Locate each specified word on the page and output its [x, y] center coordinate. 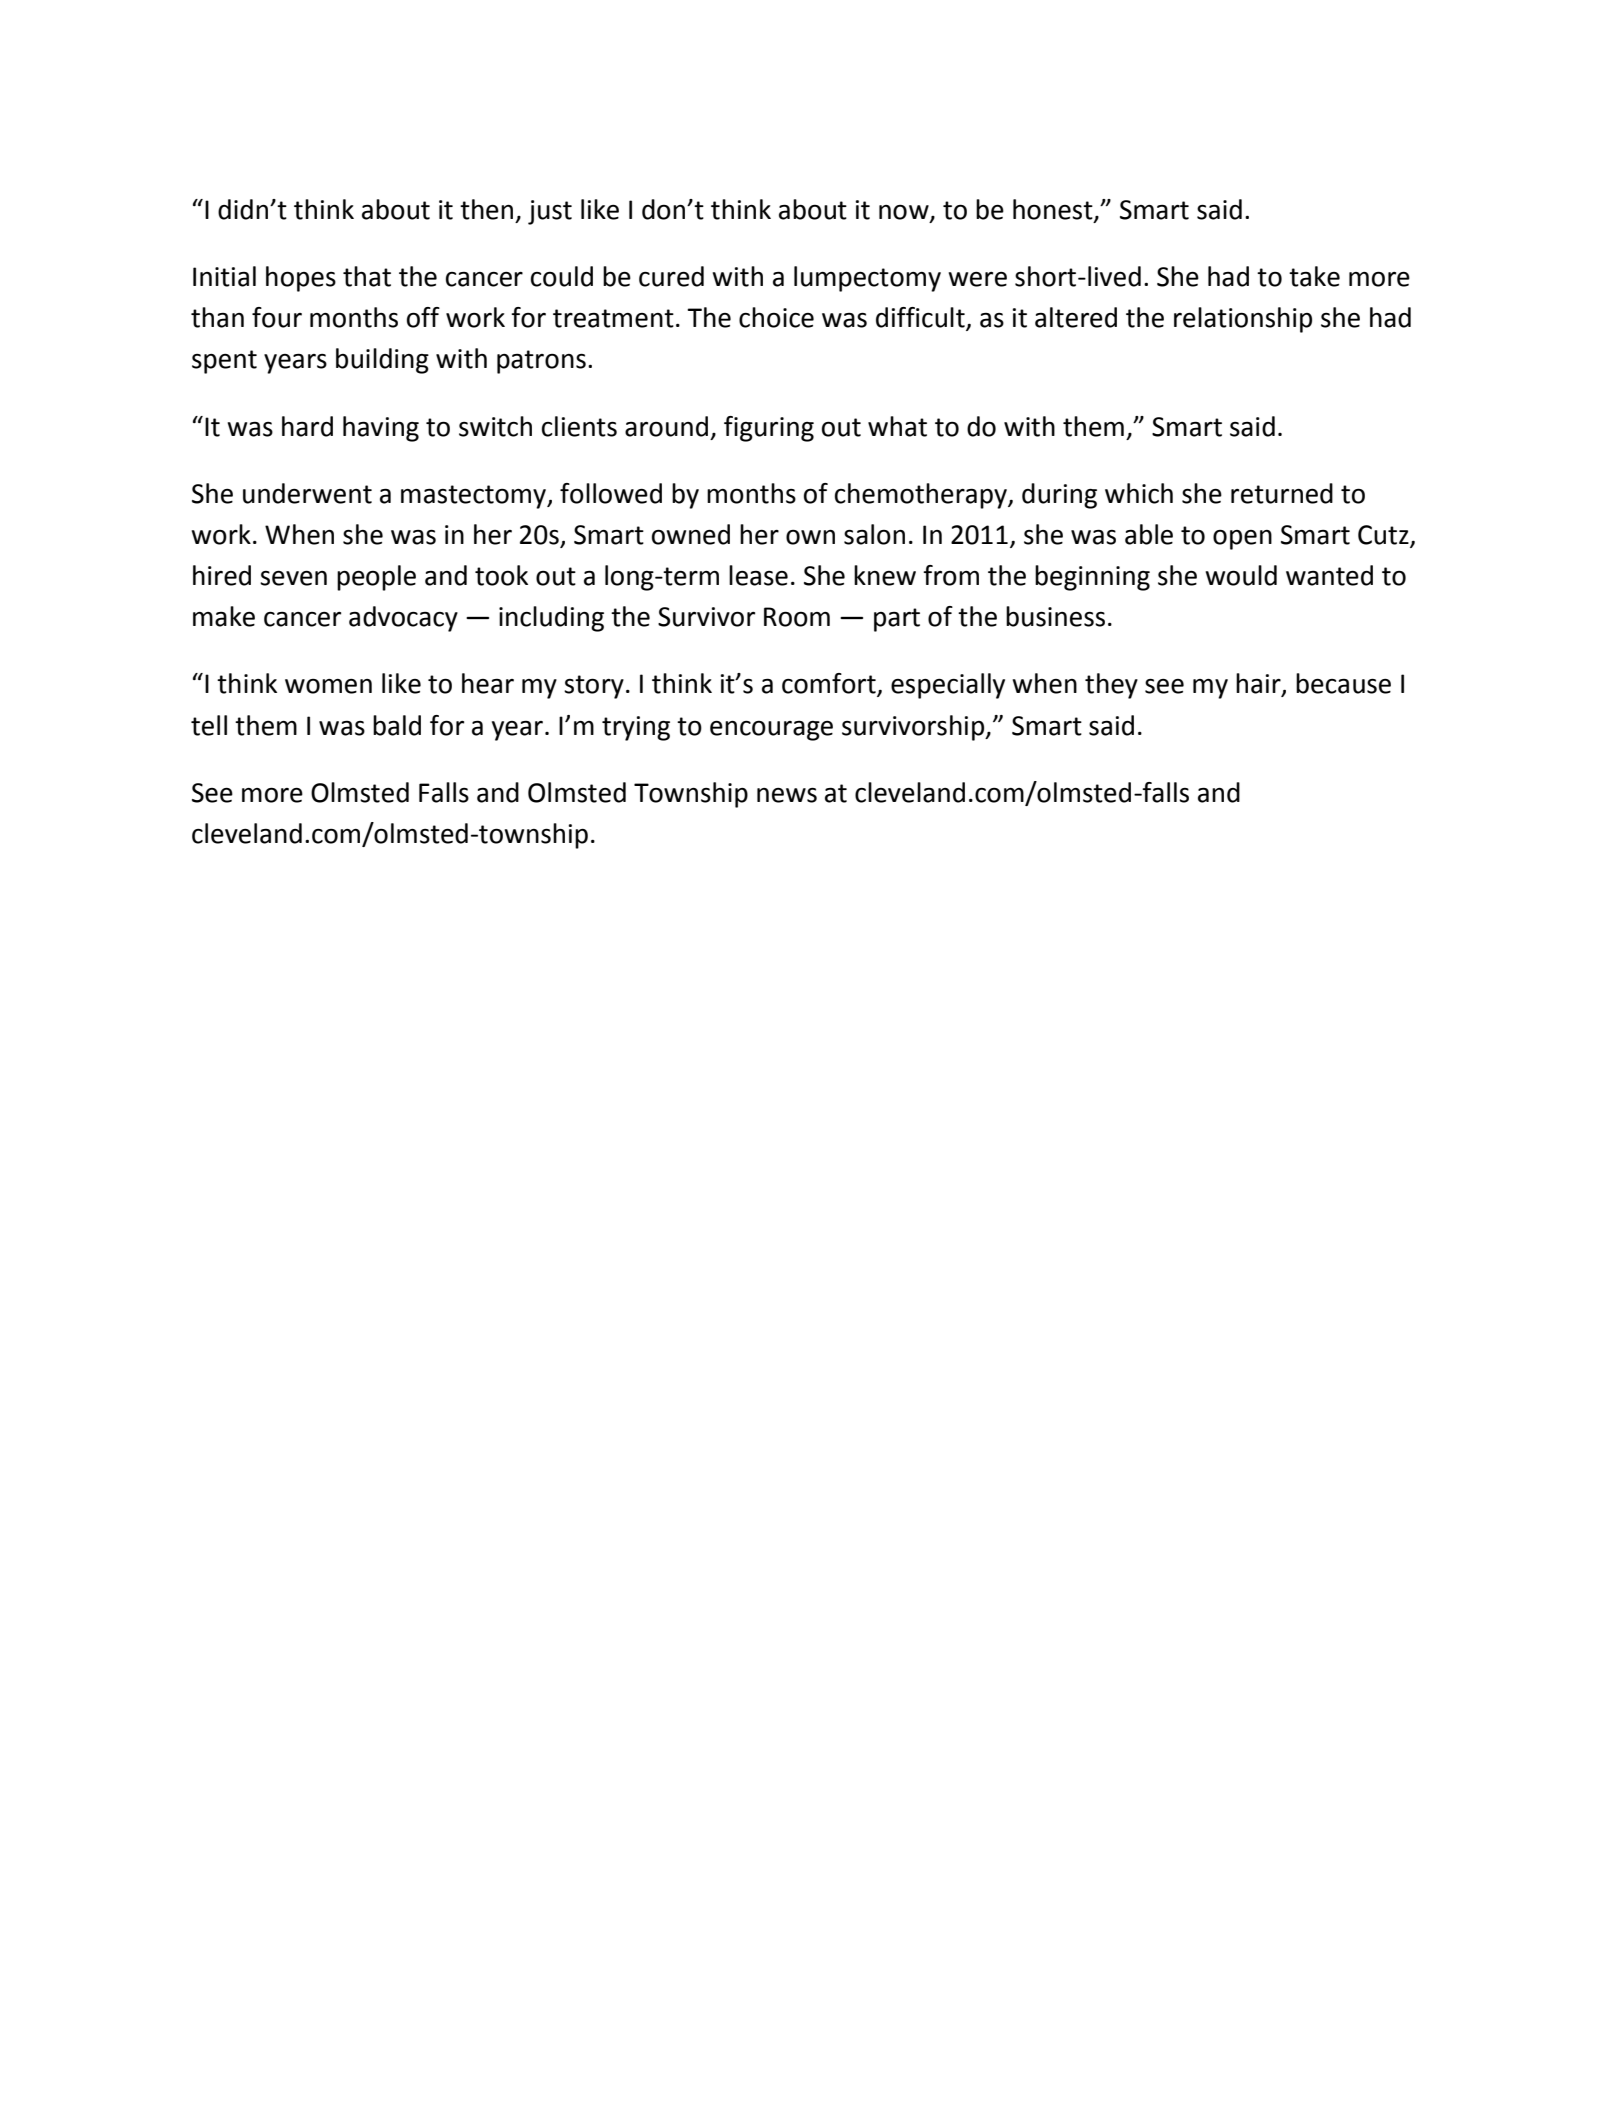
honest [1054, 210]
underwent [307, 493]
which [1139, 493]
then [486, 209]
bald [397, 725]
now [905, 213]
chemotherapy [922, 496]
